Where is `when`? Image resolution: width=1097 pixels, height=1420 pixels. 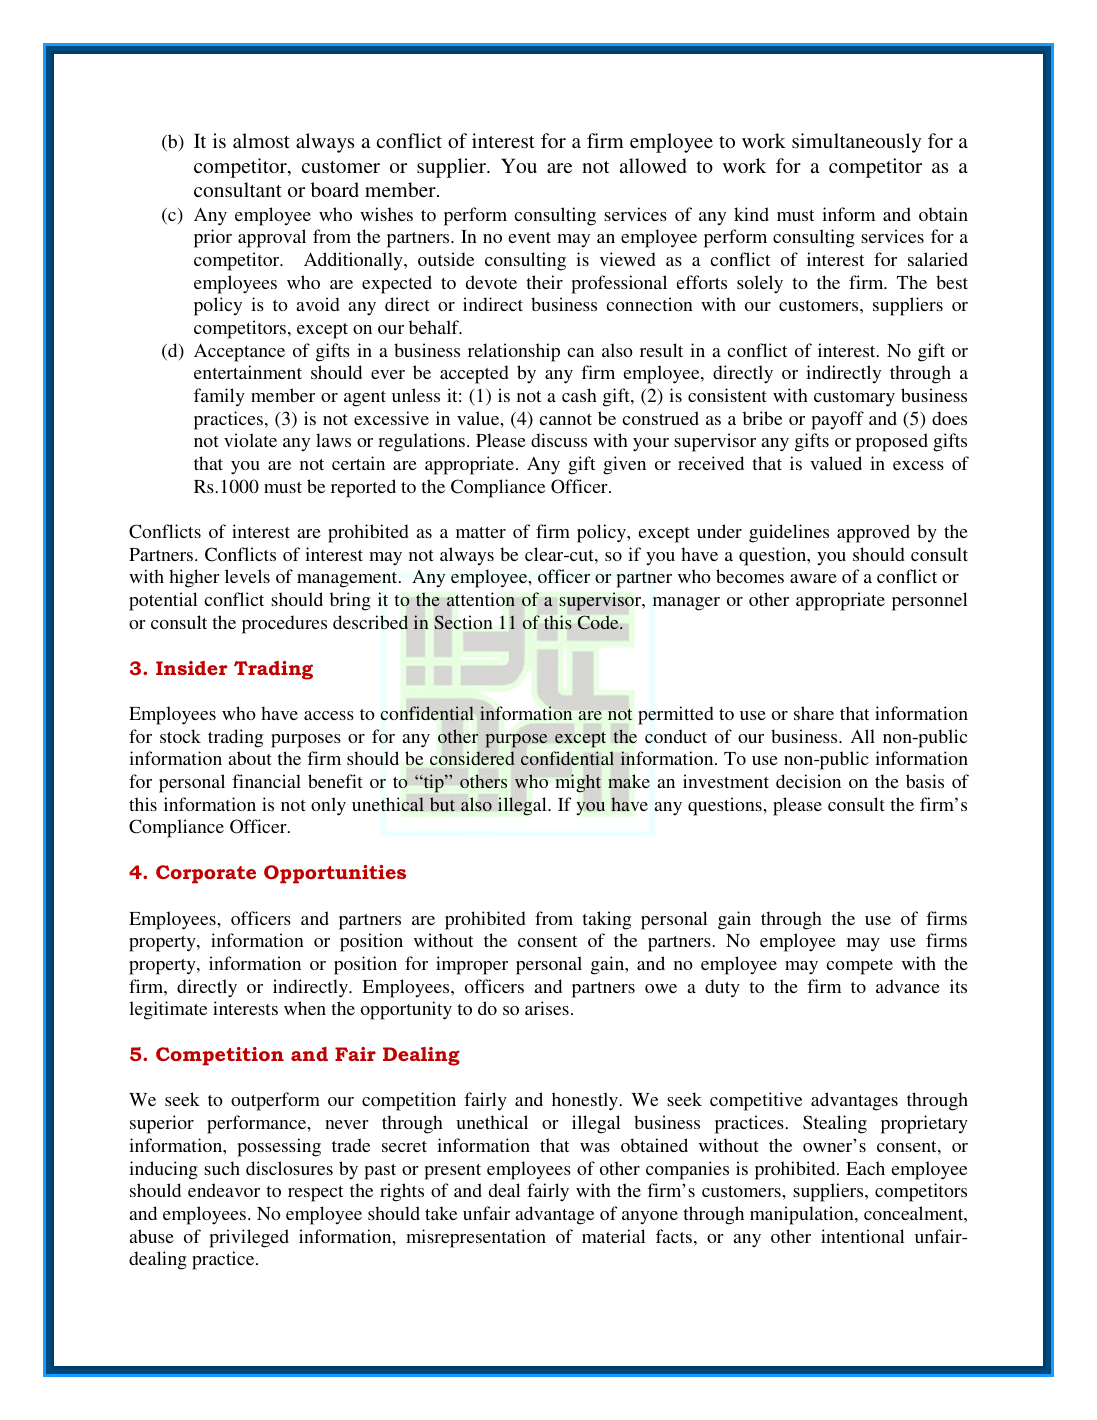
when is located at coordinates (305, 1008).
